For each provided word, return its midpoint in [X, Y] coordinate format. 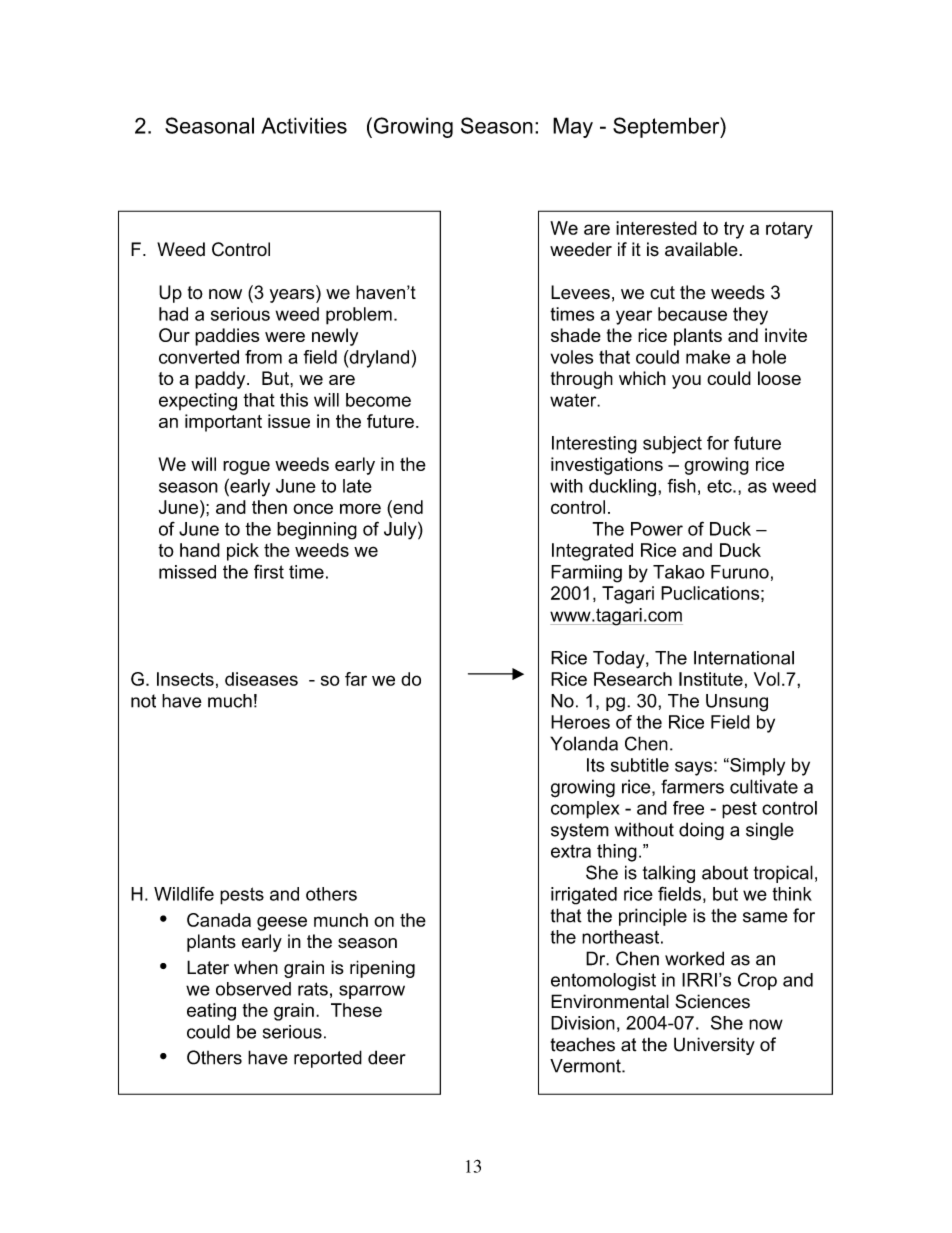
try [734, 230]
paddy [221, 380]
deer [387, 1057]
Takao [679, 572]
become [378, 400]
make [708, 357]
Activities [304, 125]
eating [211, 1012]
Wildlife [184, 894]
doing [701, 831]
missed [187, 572]
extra [571, 851]
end [407, 507]
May [573, 127]
